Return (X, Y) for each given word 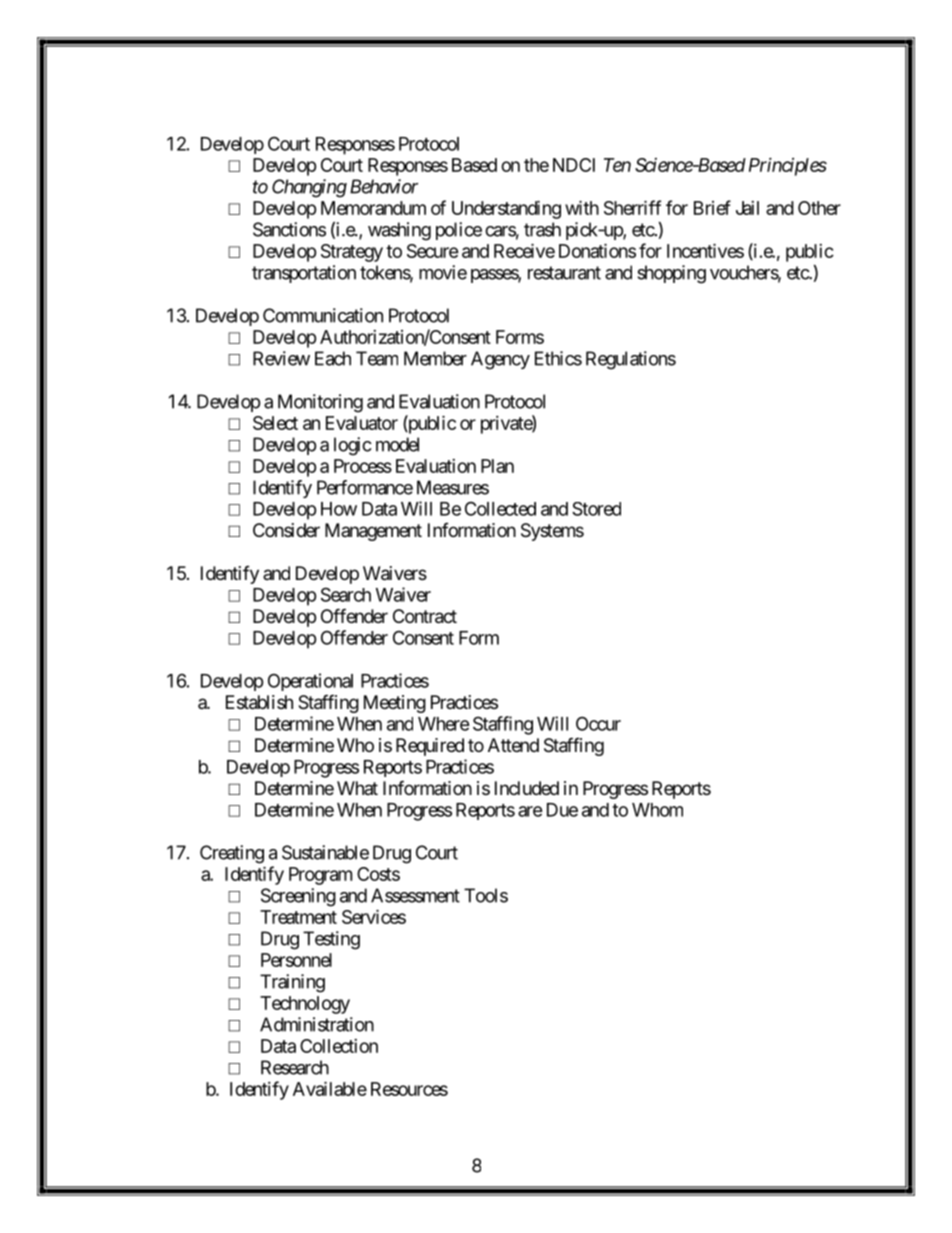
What (357, 788)
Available (330, 1088)
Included (527, 788)
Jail (747, 208)
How (339, 509)
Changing (309, 188)
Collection (339, 1046)
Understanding (506, 209)
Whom (657, 810)
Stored (596, 509)
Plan (497, 466)
